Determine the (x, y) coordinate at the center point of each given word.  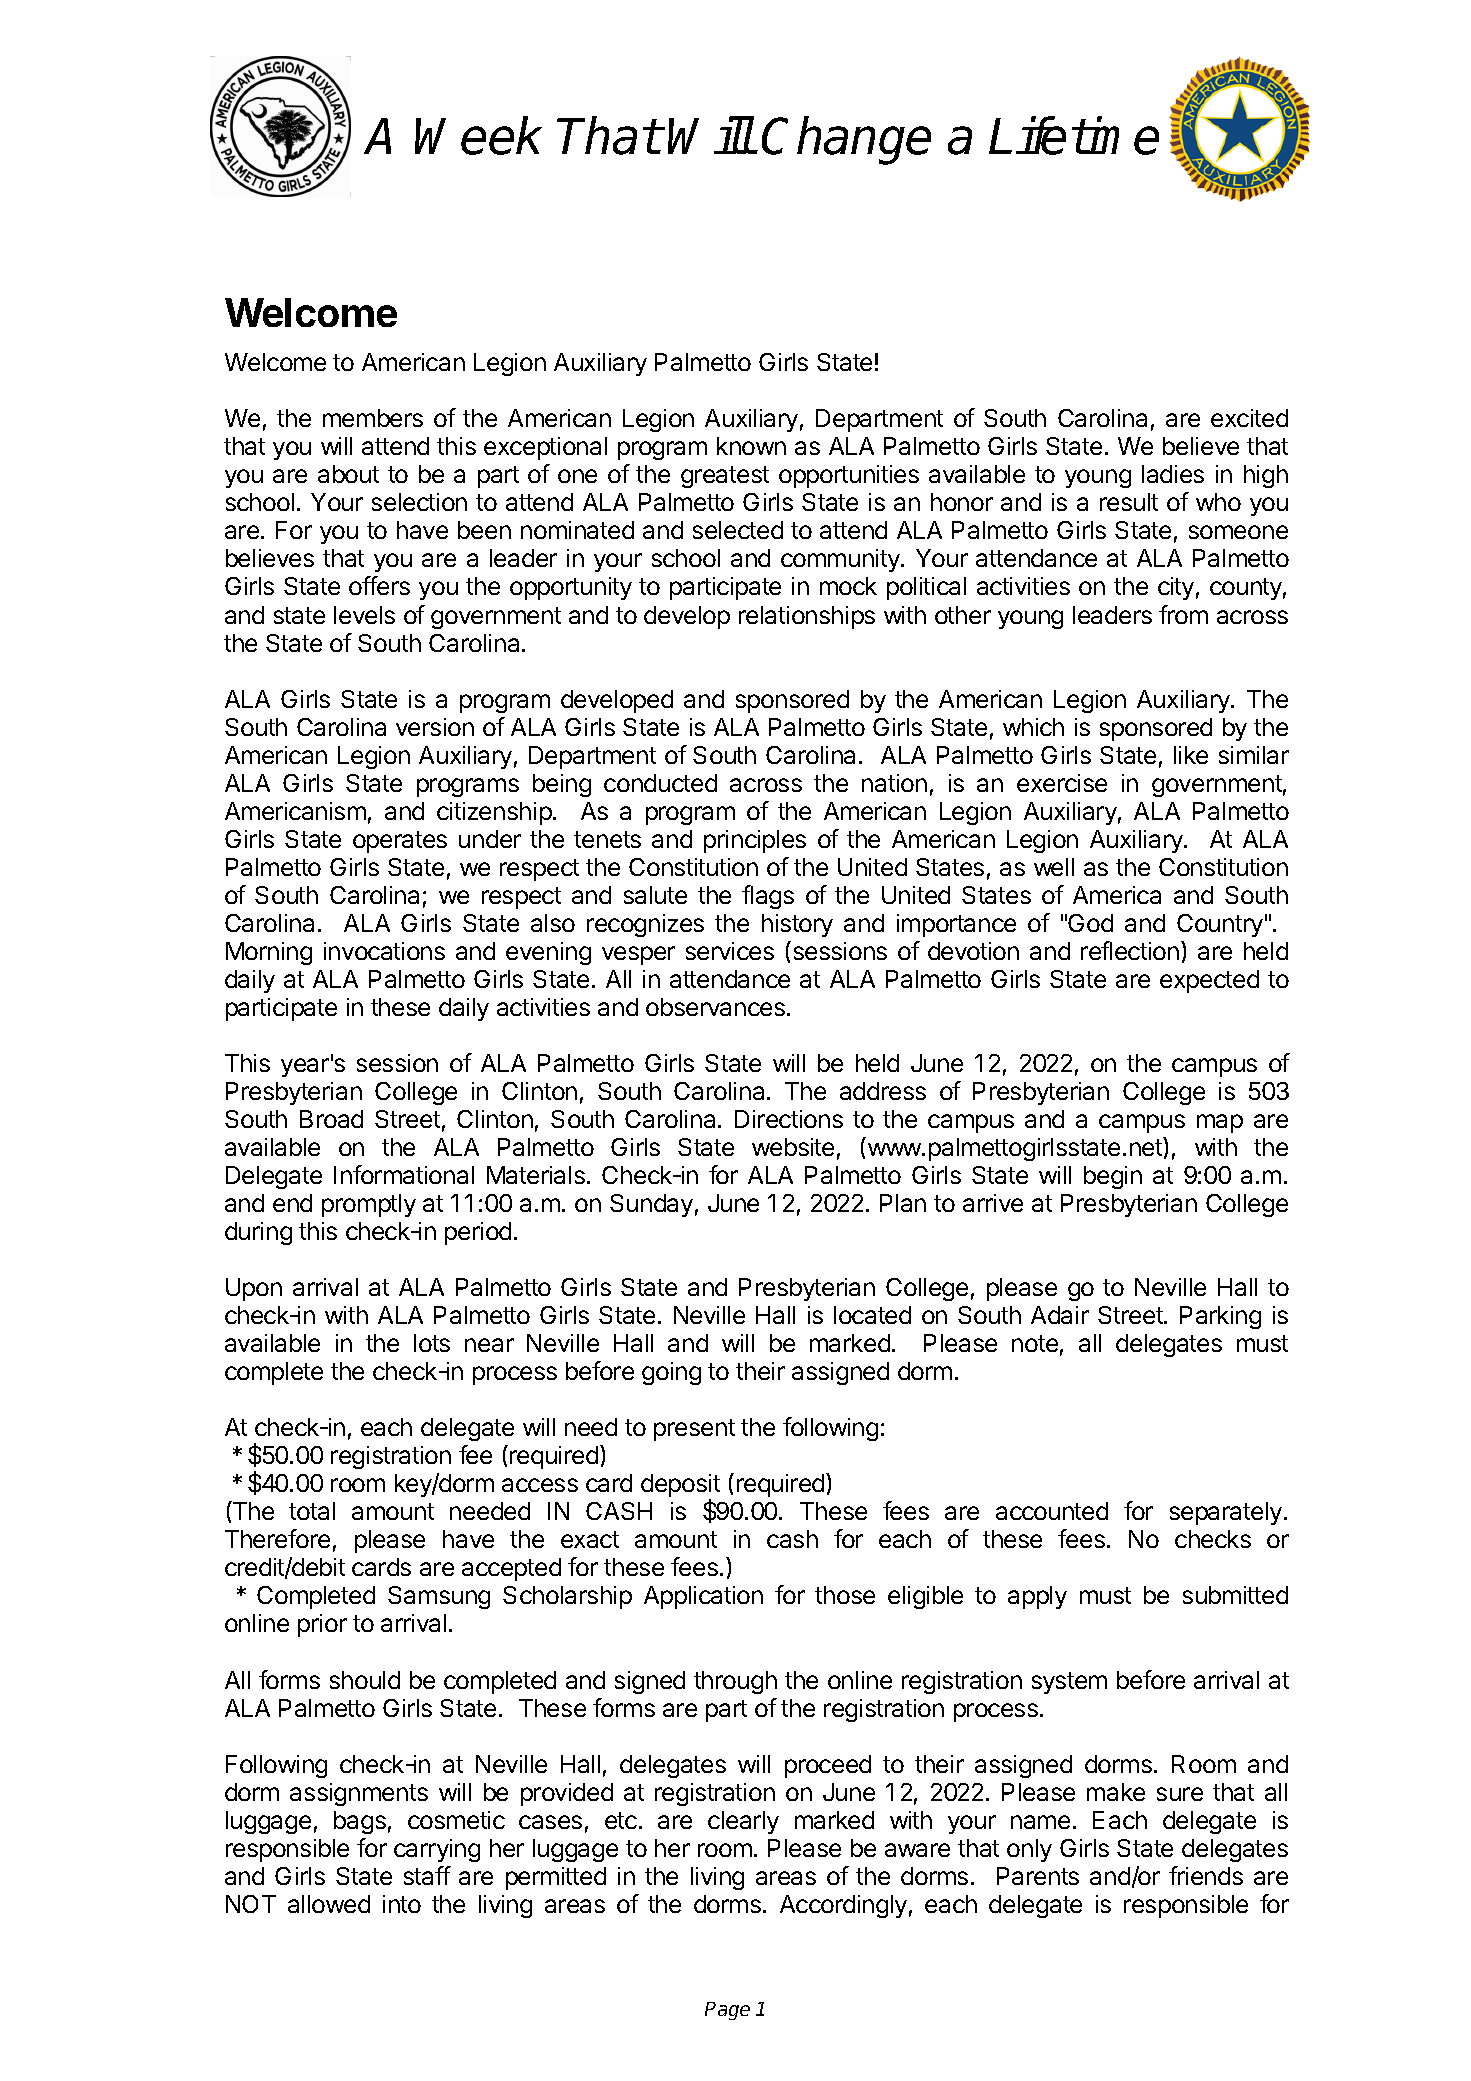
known (751, 446)
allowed (329, 1904)
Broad (331, 1119)
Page (727, 2011)
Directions (789, 1119)
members (373, 418)
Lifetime (1074, 135)
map (1220, 1123)
